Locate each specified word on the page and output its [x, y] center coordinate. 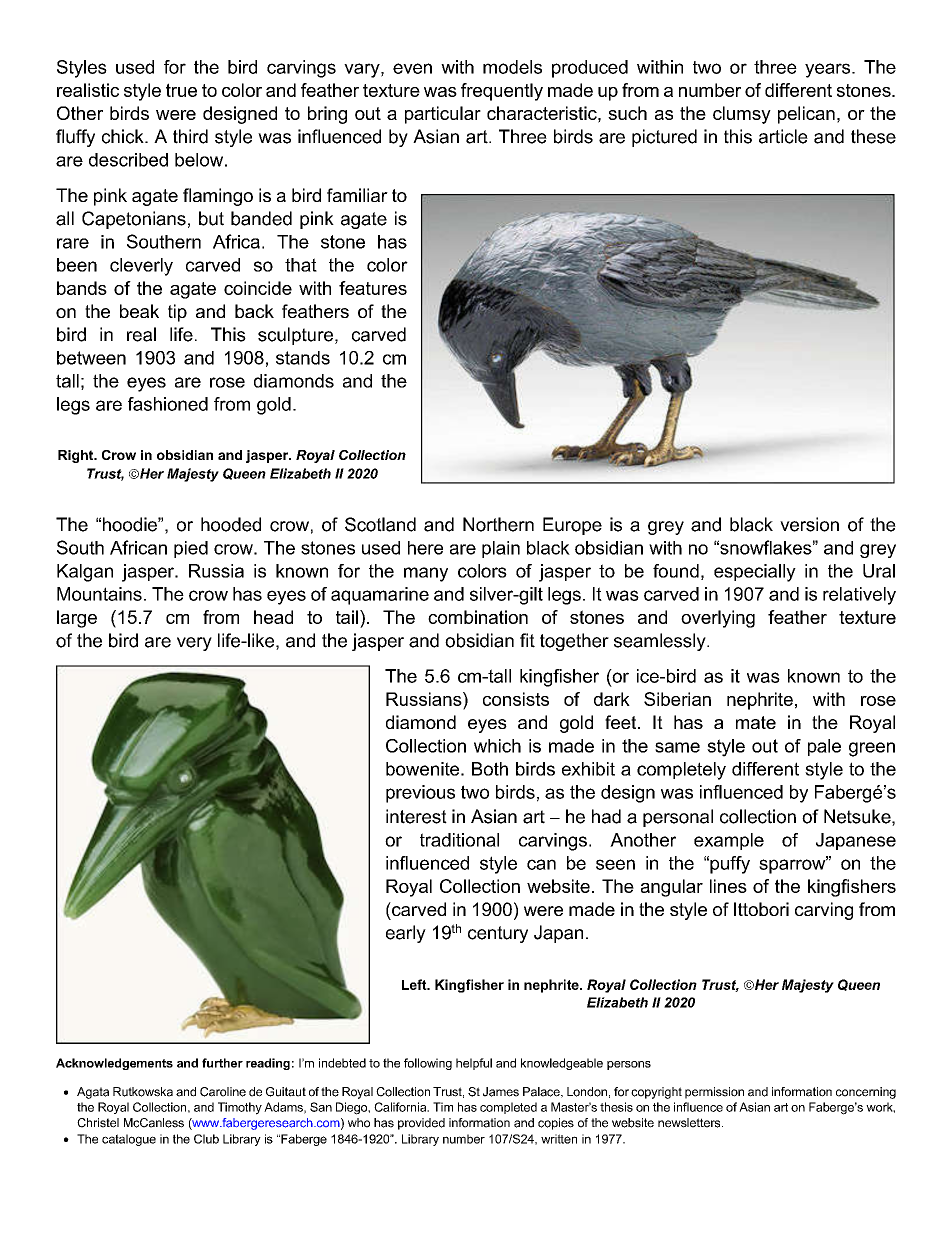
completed [508, 1108]
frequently [502, 92]
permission [714, 1093]
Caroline [223, 1092]
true [181, 90]
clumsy [742, 115]
